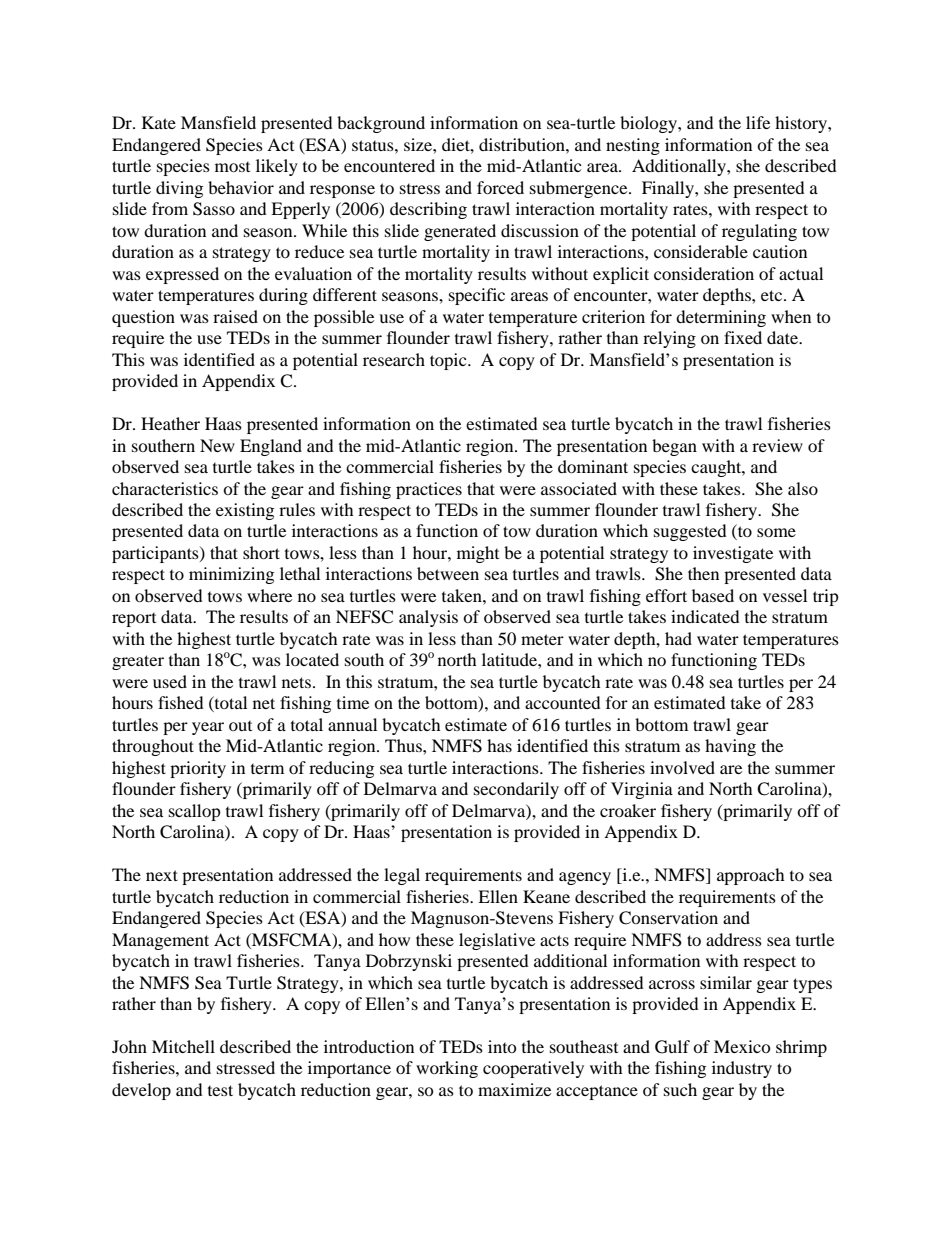 The height and width of the screenshot is (1233, 952). I want to click on based, so click(713, 595).
